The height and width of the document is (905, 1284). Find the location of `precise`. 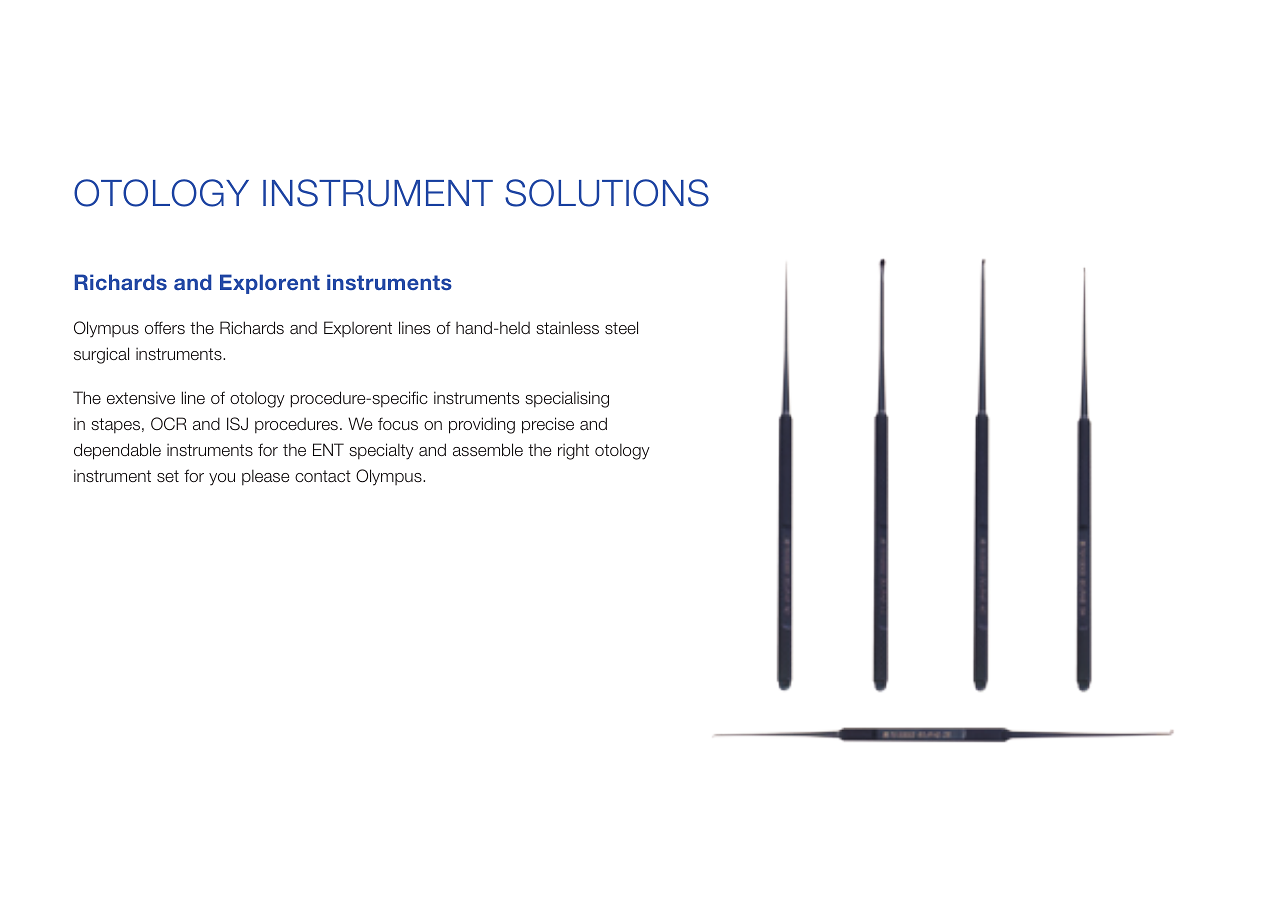

precise is located at coordinates (548, 425).
